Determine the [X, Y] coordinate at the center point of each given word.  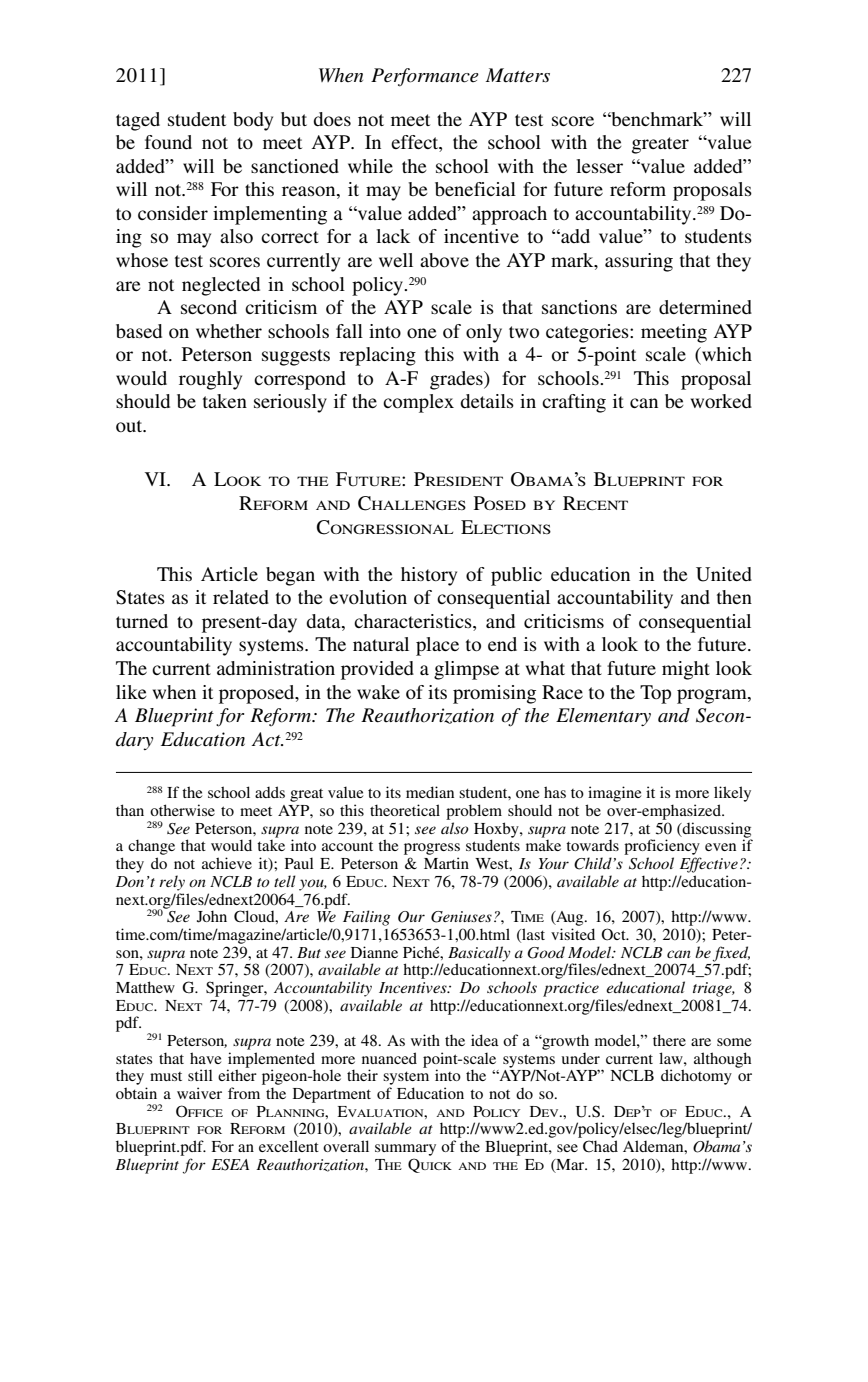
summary [405, 1150]
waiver [199, 1093]
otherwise [182, 810]
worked [721, 401]
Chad [600, 1146]
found [168, 142]
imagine [614, 795]
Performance [425, 77]
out [130, 426]
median [430, 792]
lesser [599, 166]
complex [418, 403]
